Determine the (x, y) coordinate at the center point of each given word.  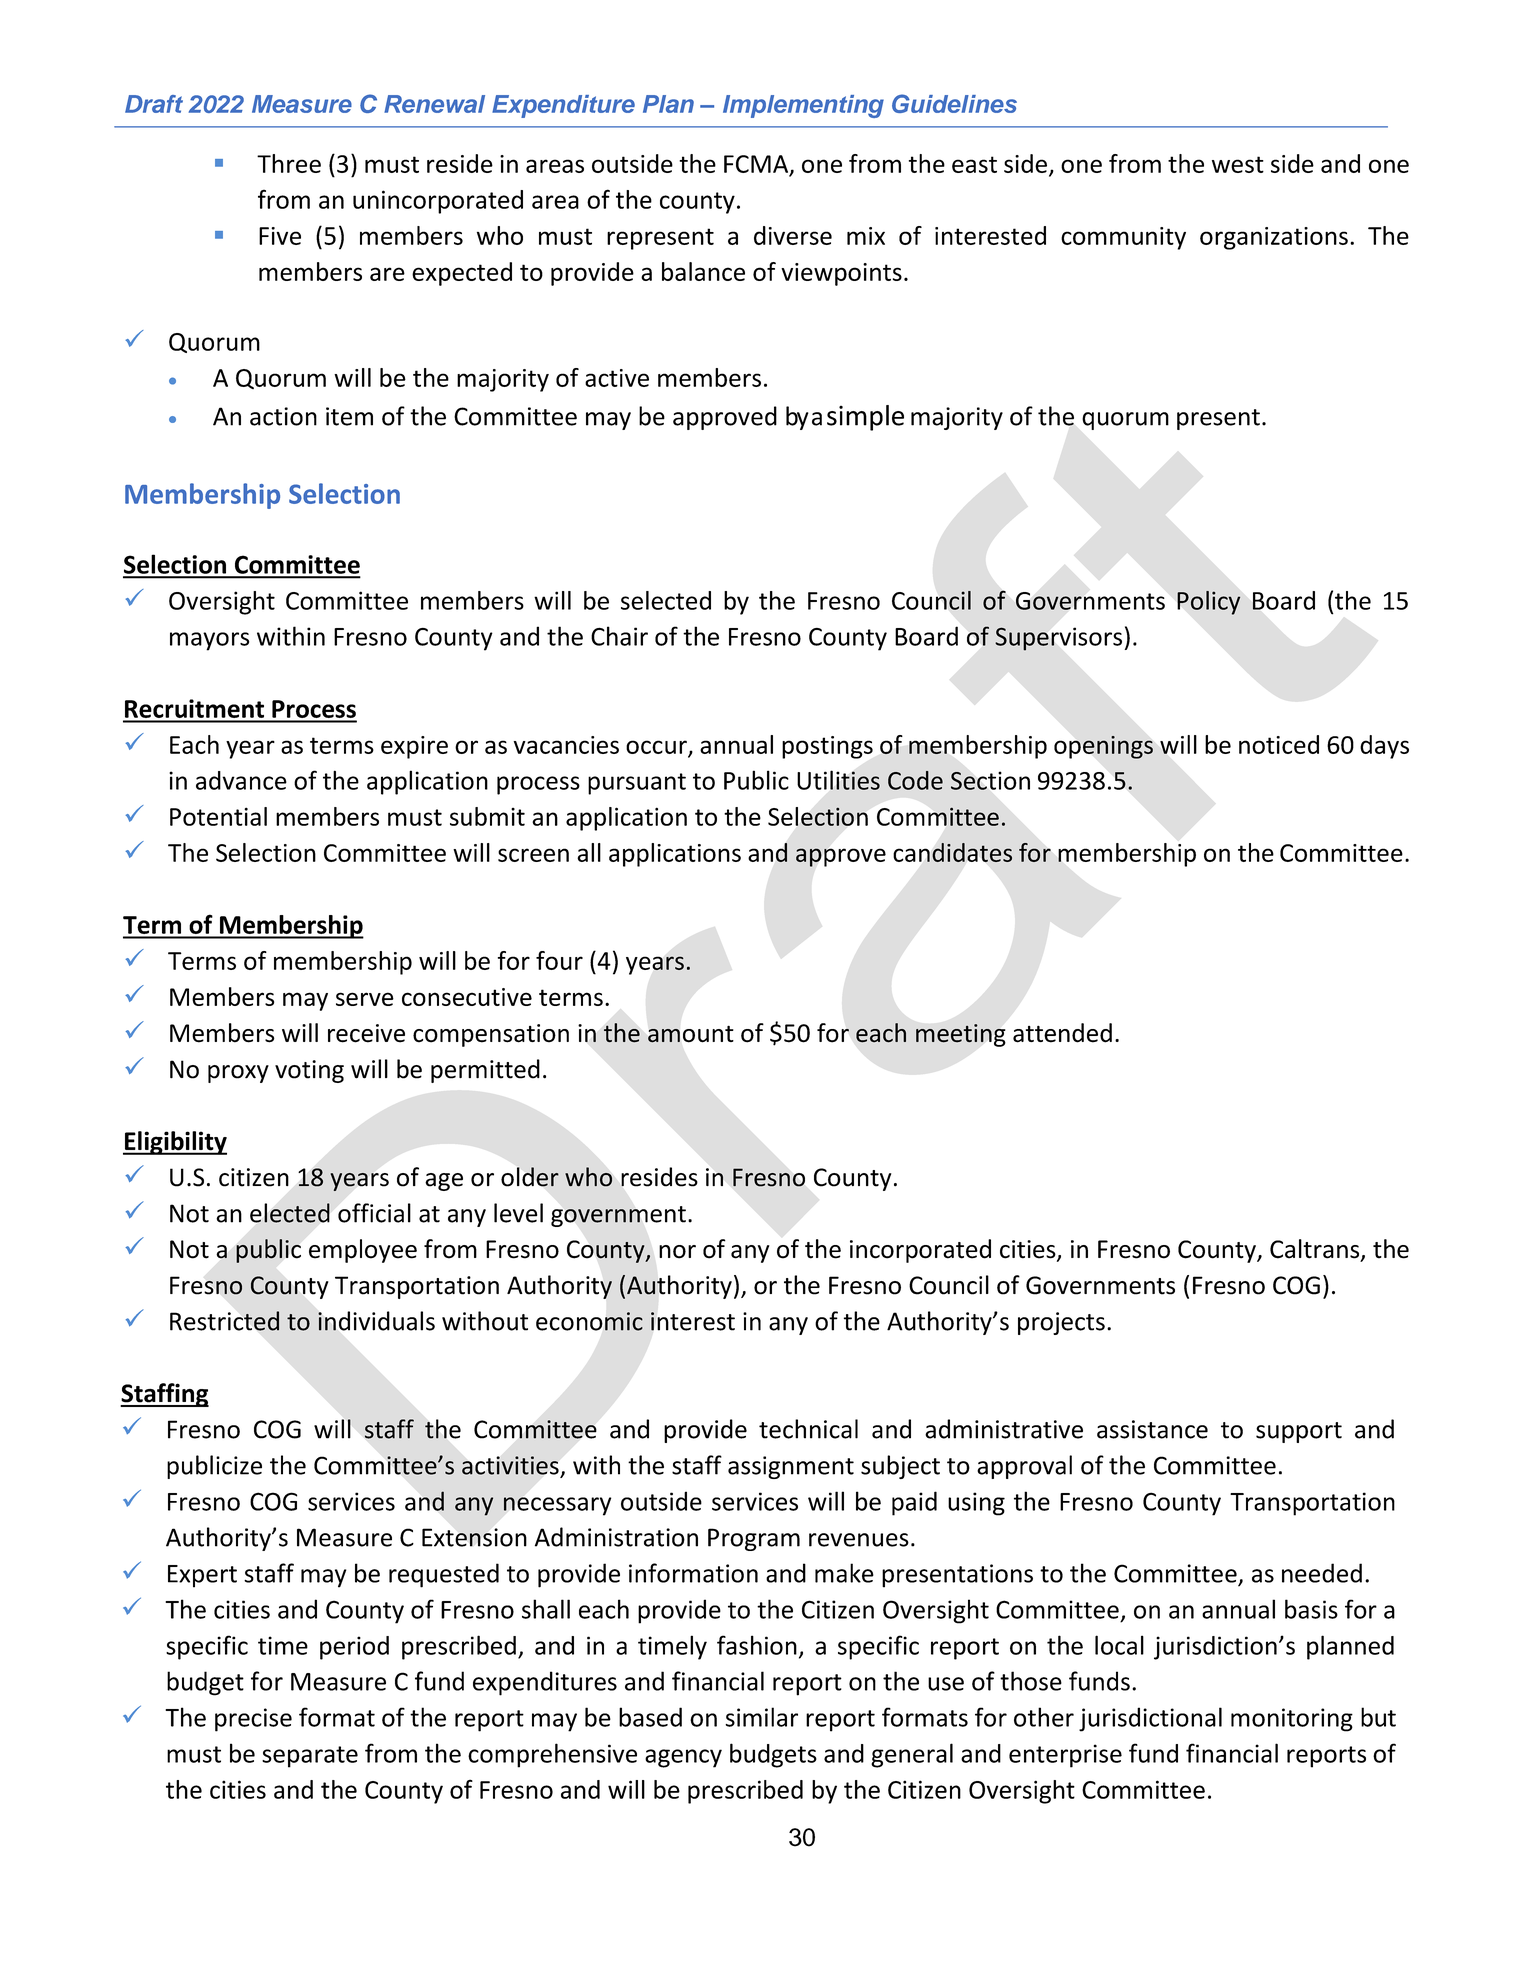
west (1238, 164)
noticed (1279, 744)
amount (691, 1034)
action (283, 416)
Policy (1208, 603)
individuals (376, 1321)
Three (289, 163)
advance (241, 780)
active (617, 378)
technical (808, 1429)
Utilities (838, 780)
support (1299, 1432)
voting (309, 1071)
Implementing (803, 106)
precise (253, 1720)
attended (1062, 1033)
